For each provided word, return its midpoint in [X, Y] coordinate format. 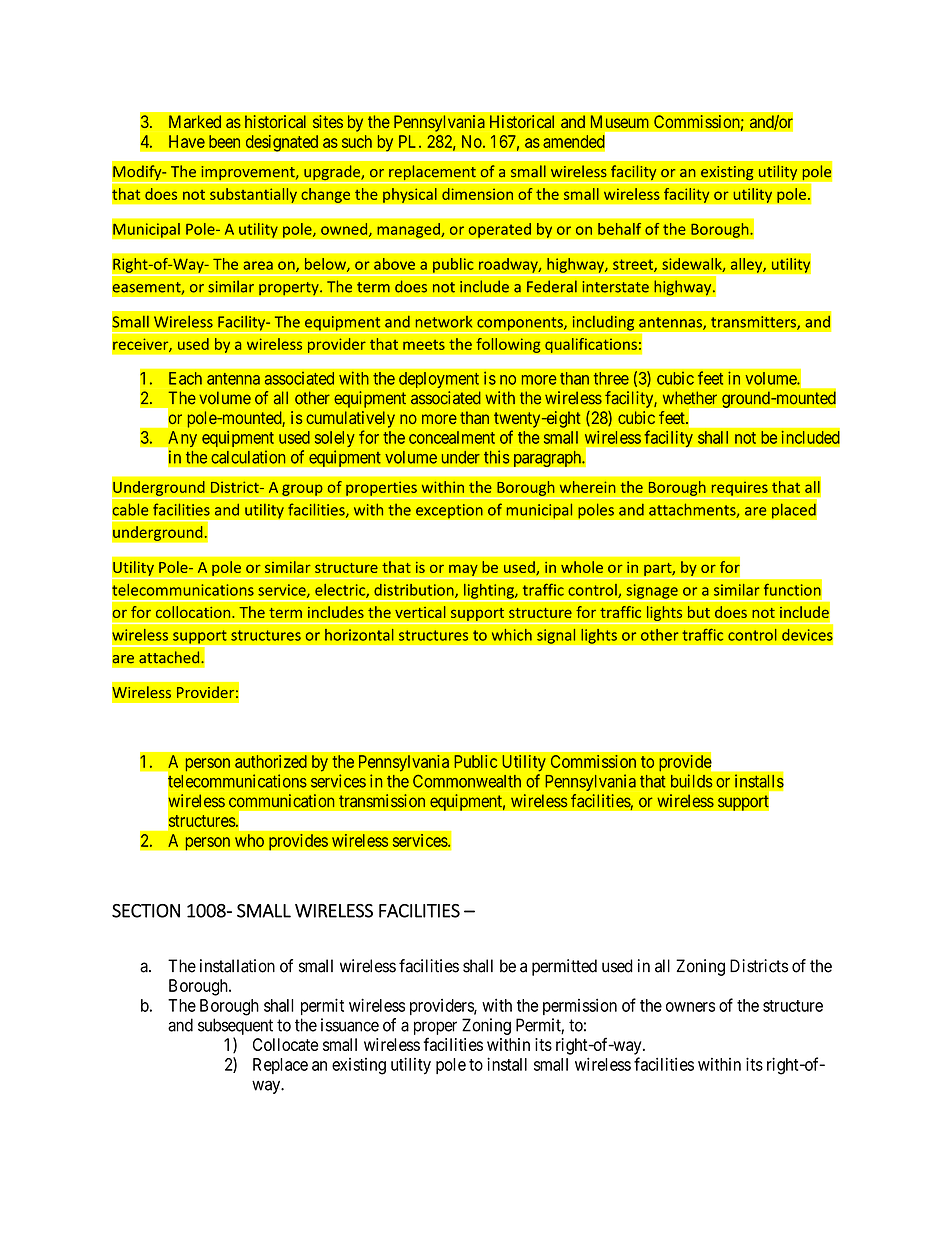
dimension [477, 194]
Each [185, 378]
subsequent [235, 1026]
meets [424, 345]
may [463, 570]
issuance [350, 1025]
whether [690, 398]
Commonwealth [467, 781]
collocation [194, 612]
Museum [620, 121]
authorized [271, 761]
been [224, 141]
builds [692, 781]
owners [690, 1007]
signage [652, 592]
